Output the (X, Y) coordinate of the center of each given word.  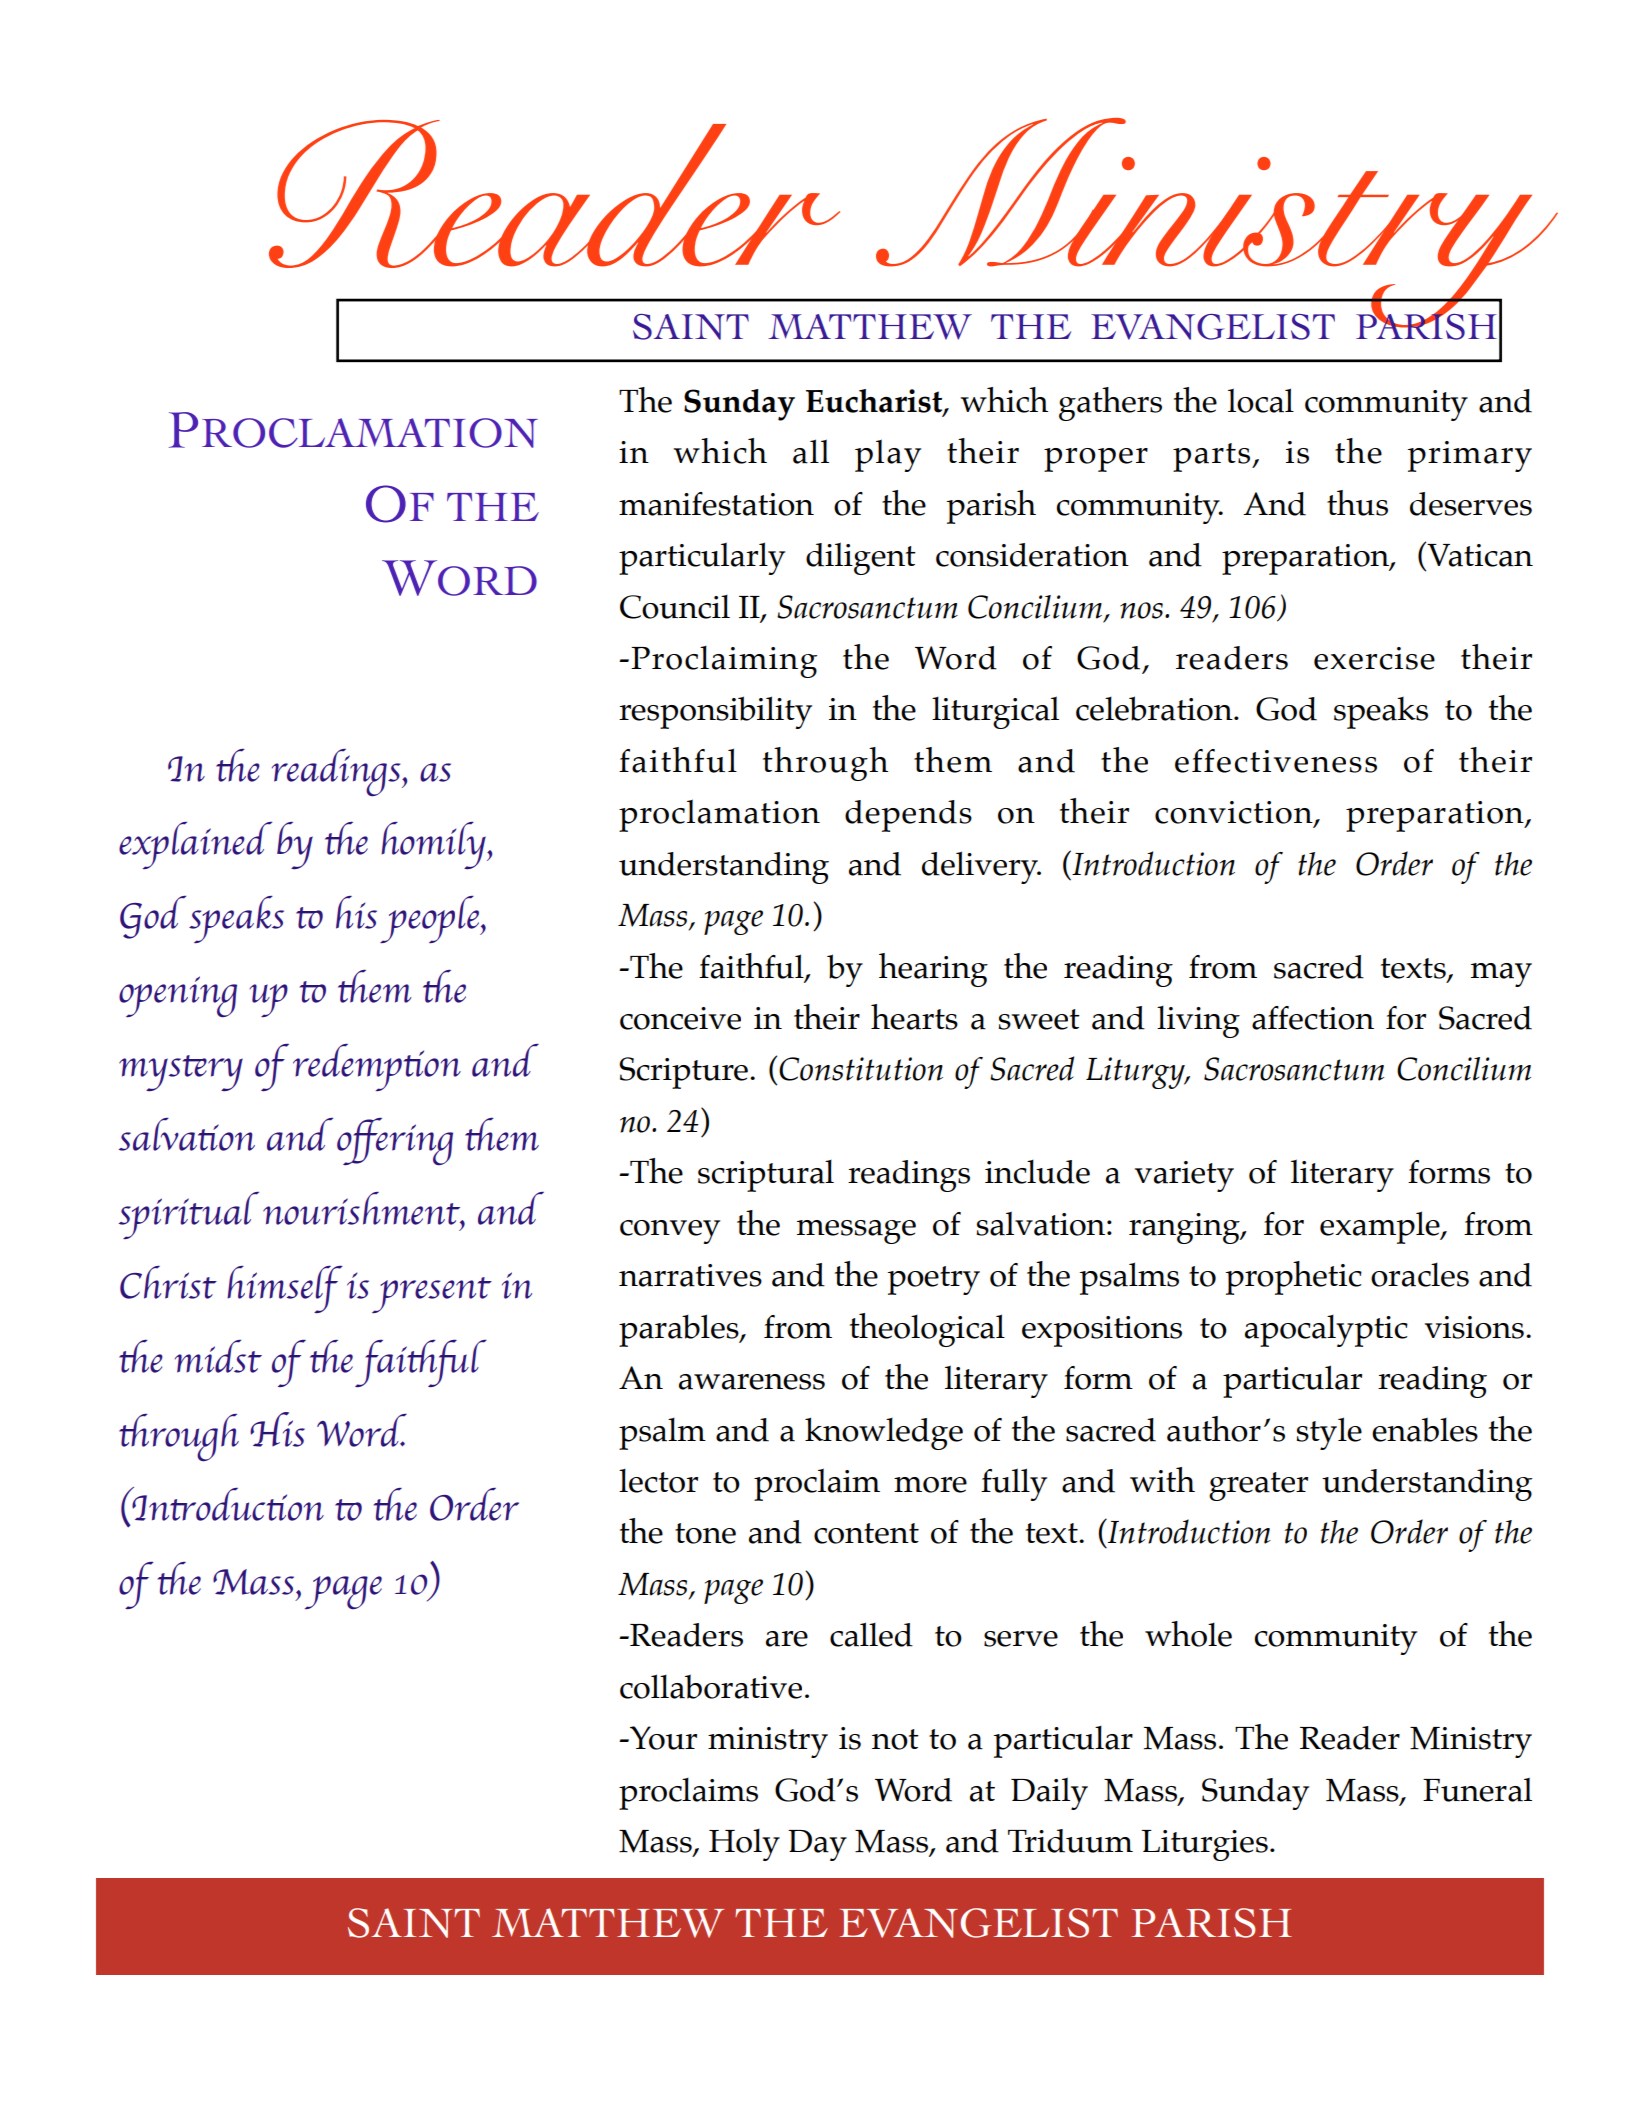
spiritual (189, 1215)
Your (662, 1738)
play (888, 455)
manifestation (716, 504)
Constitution (861, 1069)
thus (1357, 503)
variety (1184, 1176)
